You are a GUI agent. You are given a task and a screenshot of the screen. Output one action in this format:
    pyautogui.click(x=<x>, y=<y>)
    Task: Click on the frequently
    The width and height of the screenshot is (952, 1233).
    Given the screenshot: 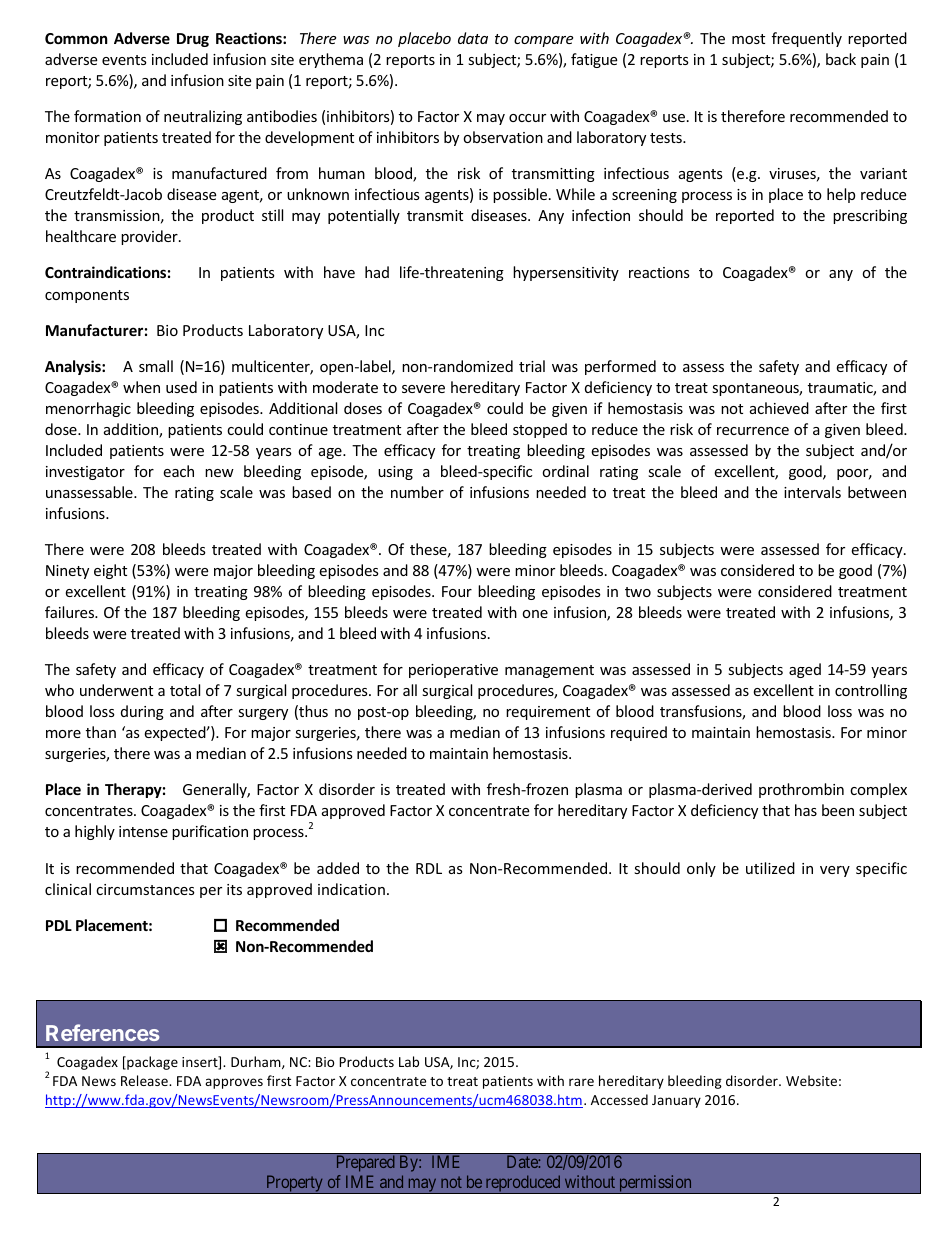 What is the action you would take?
    pyautogui.click(x=807, y=39)
